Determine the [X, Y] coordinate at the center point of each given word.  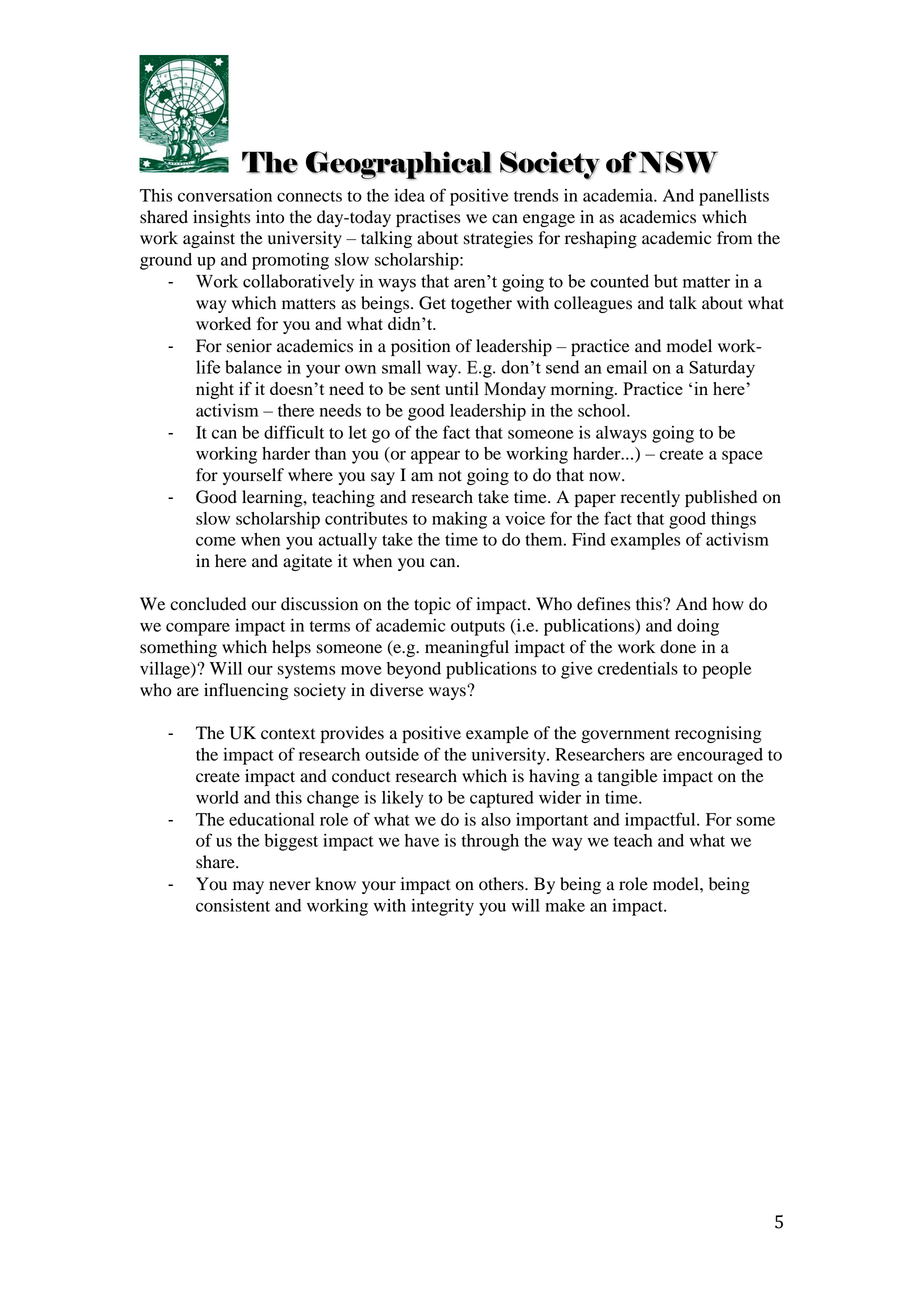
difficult [294, 432]
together [481, 304]
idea [409, 195]
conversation [225, 195]
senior [249, 346]
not [450, 476]
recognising [718, 734]
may [248, 887]
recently [650, 498]
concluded [208, 604]
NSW [678, 162]
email [627, 367]
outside [392, 754]
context [288, 734]
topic [432, 605]
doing [698, 627]
